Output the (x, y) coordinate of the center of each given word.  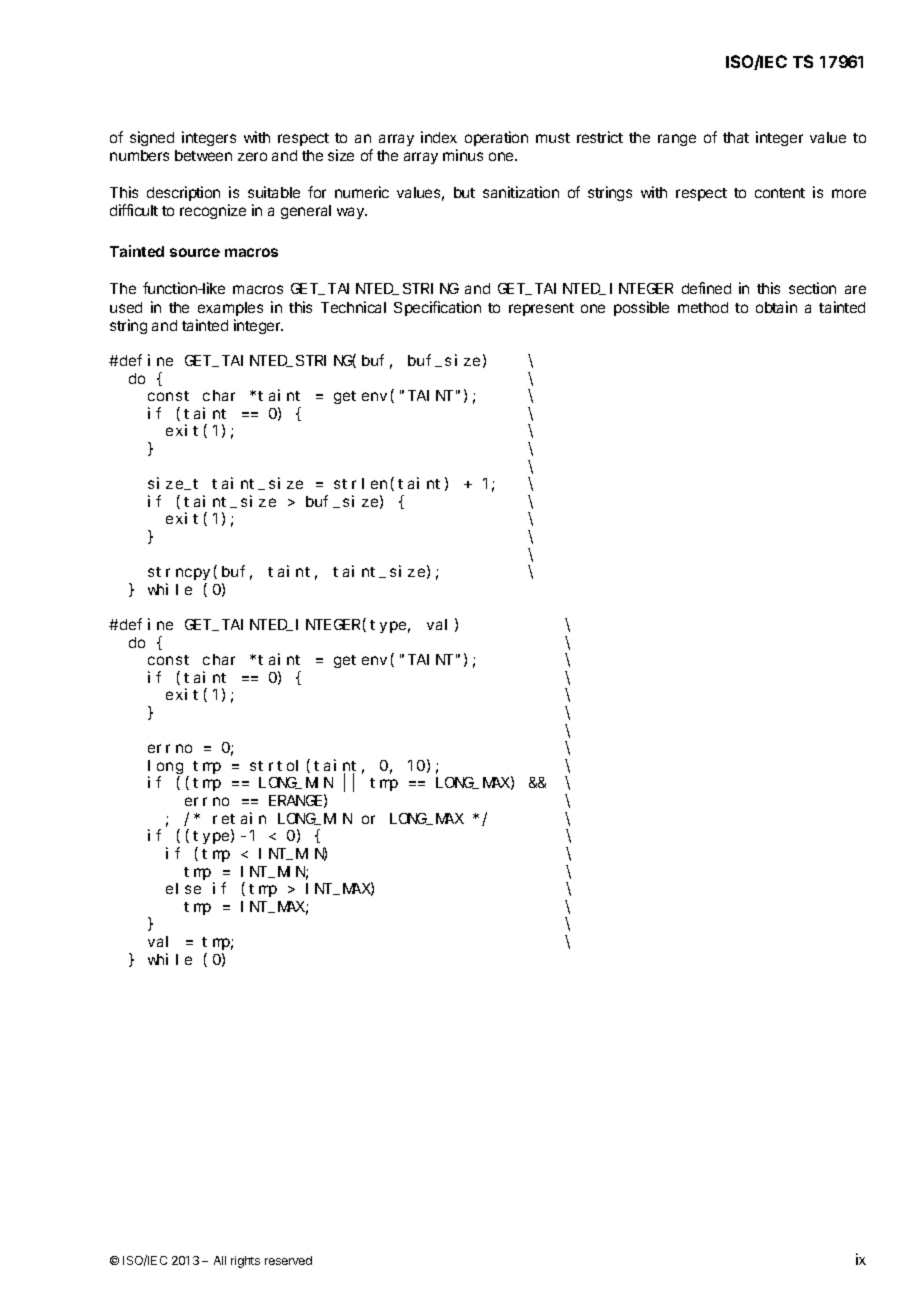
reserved (288, 1260)
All (220, 1260)
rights (245, 1262)
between (203, 155)
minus (463, 155)
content (780, 193)
